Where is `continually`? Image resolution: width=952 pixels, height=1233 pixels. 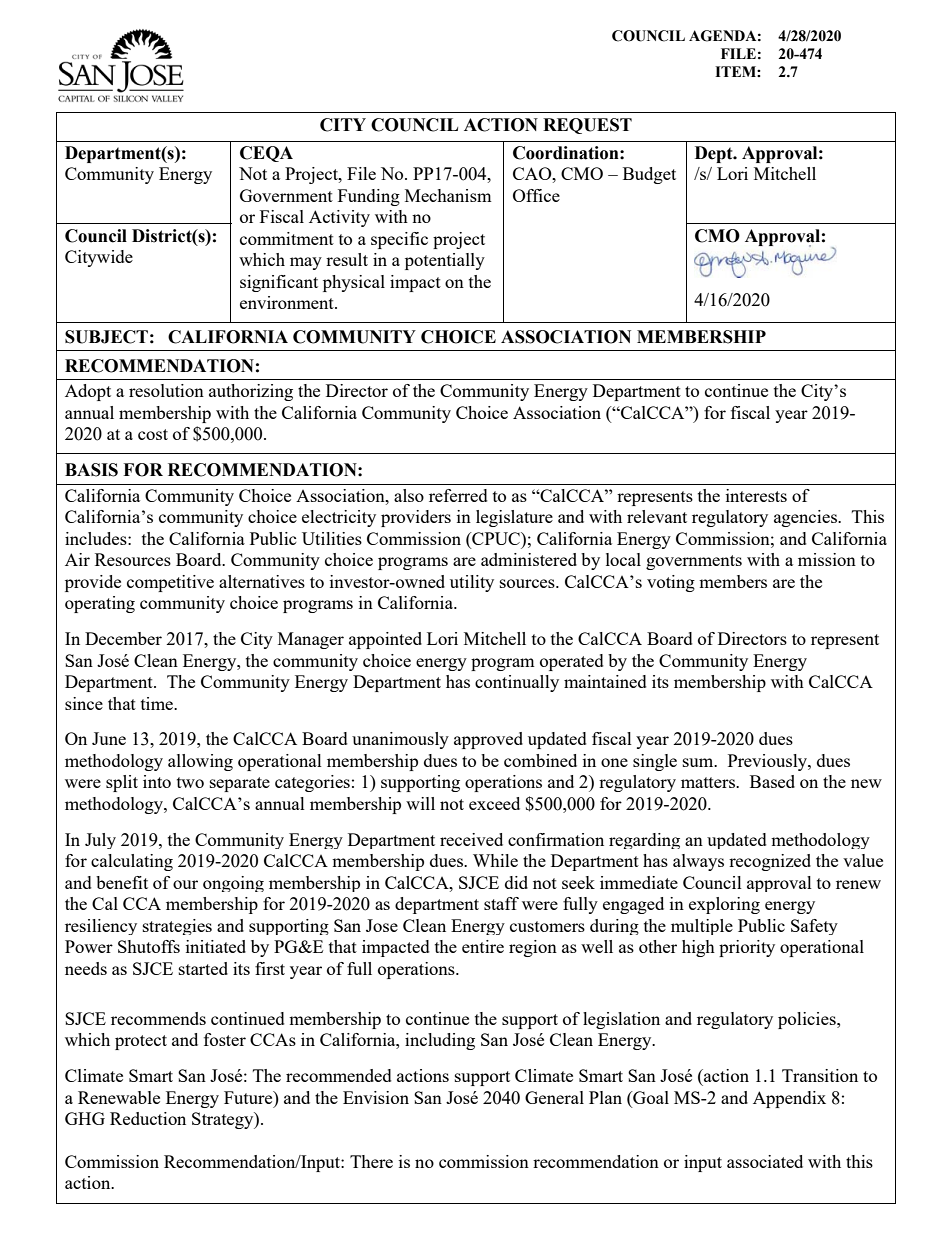 continually is located at coordinates (517, 683).
